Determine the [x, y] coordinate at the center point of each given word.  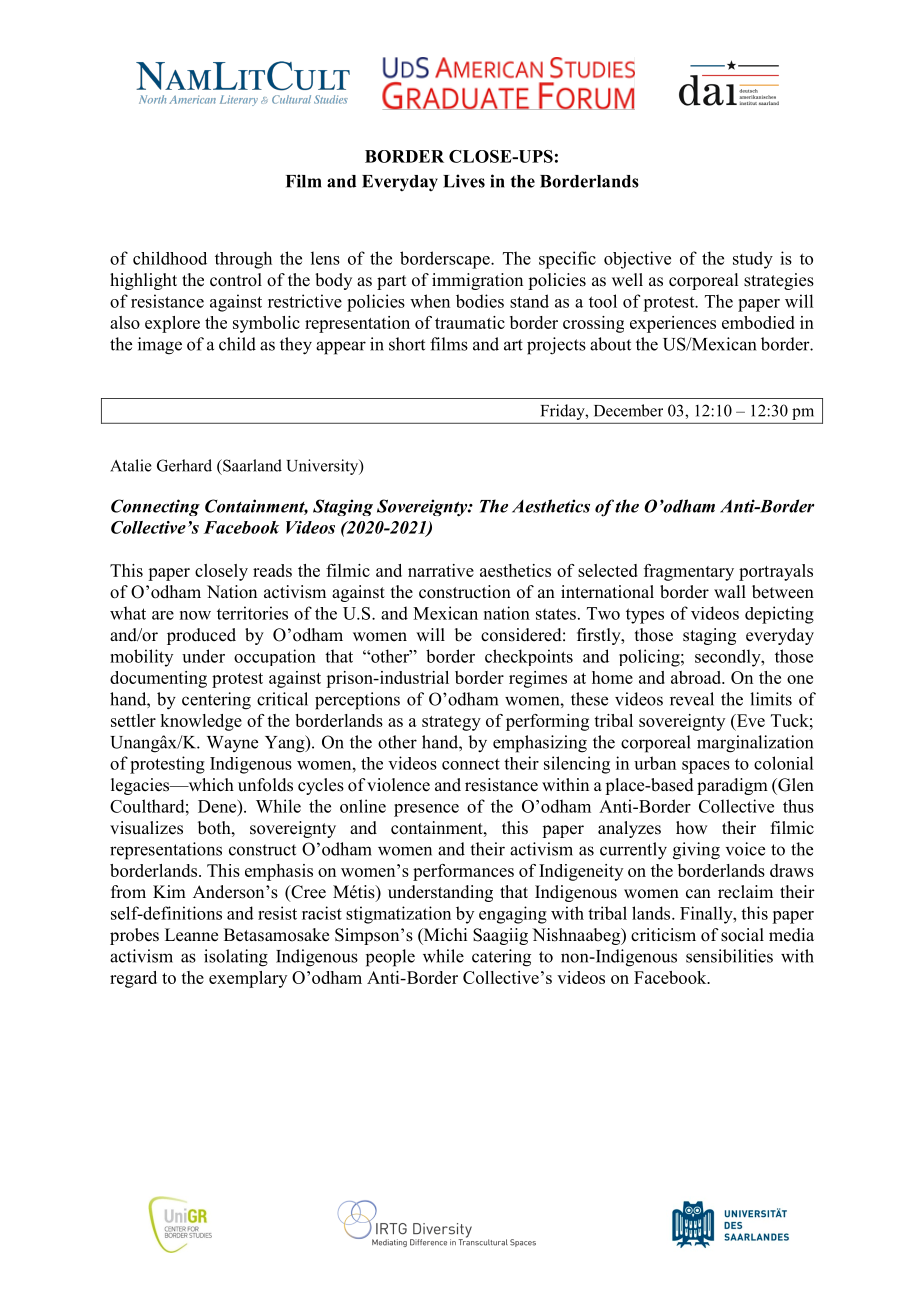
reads [272, 570]
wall [730, 591]
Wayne [232, 744]
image [160, 346]
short [407, 344]
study [753, 260]
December [628, 410]
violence [398, 785]
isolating [236, 958]
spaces [706, 767]
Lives [464, 181]
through [243, 260]
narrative [441, 570]
